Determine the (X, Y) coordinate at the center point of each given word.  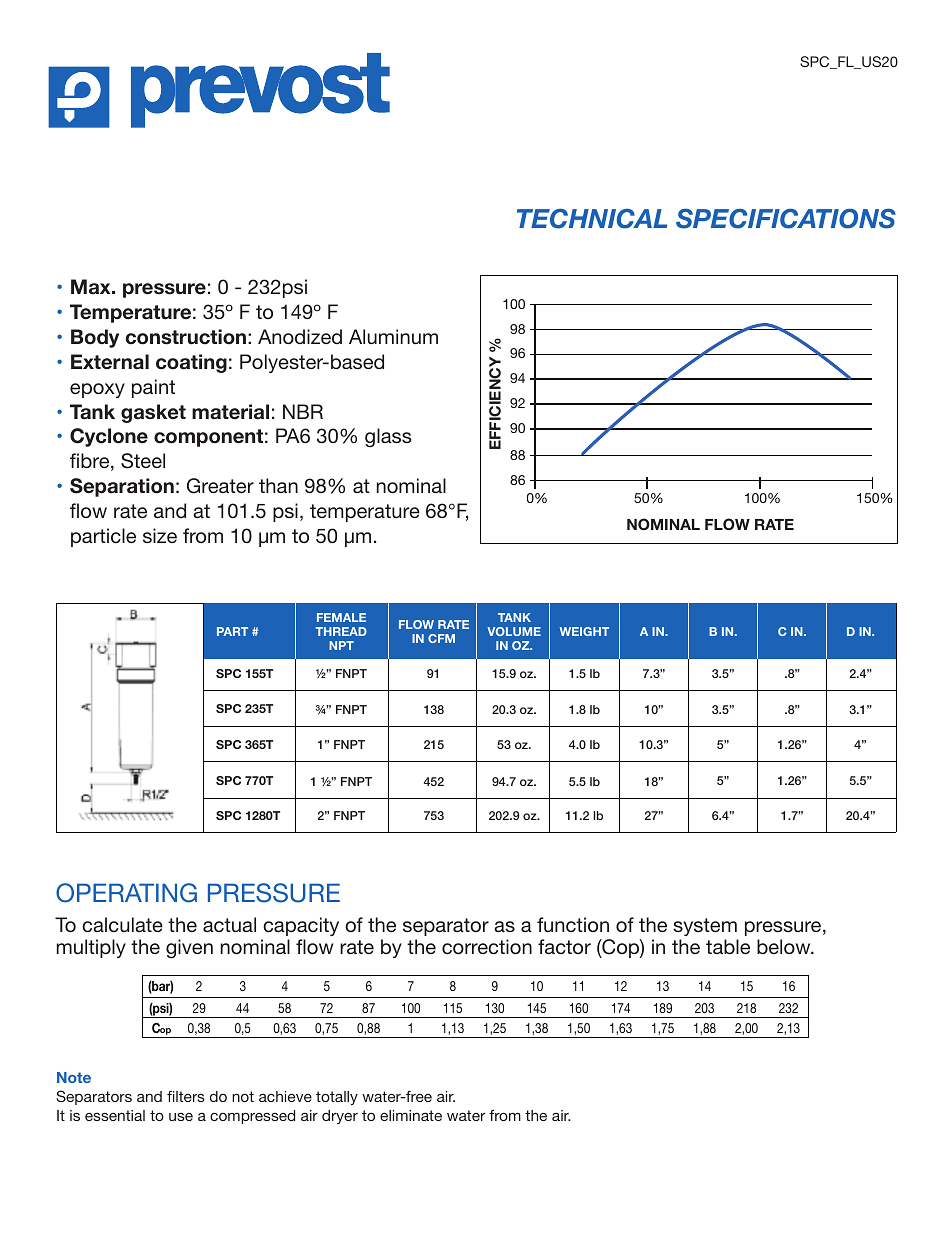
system (705, 927)
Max (92, 287)
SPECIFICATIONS (786, 218)
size (160, 535)
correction (487, 946)
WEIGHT (584, 631)
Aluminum (393, 336)
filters (186, 1096)
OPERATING (126, 893)
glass (388, 437)
